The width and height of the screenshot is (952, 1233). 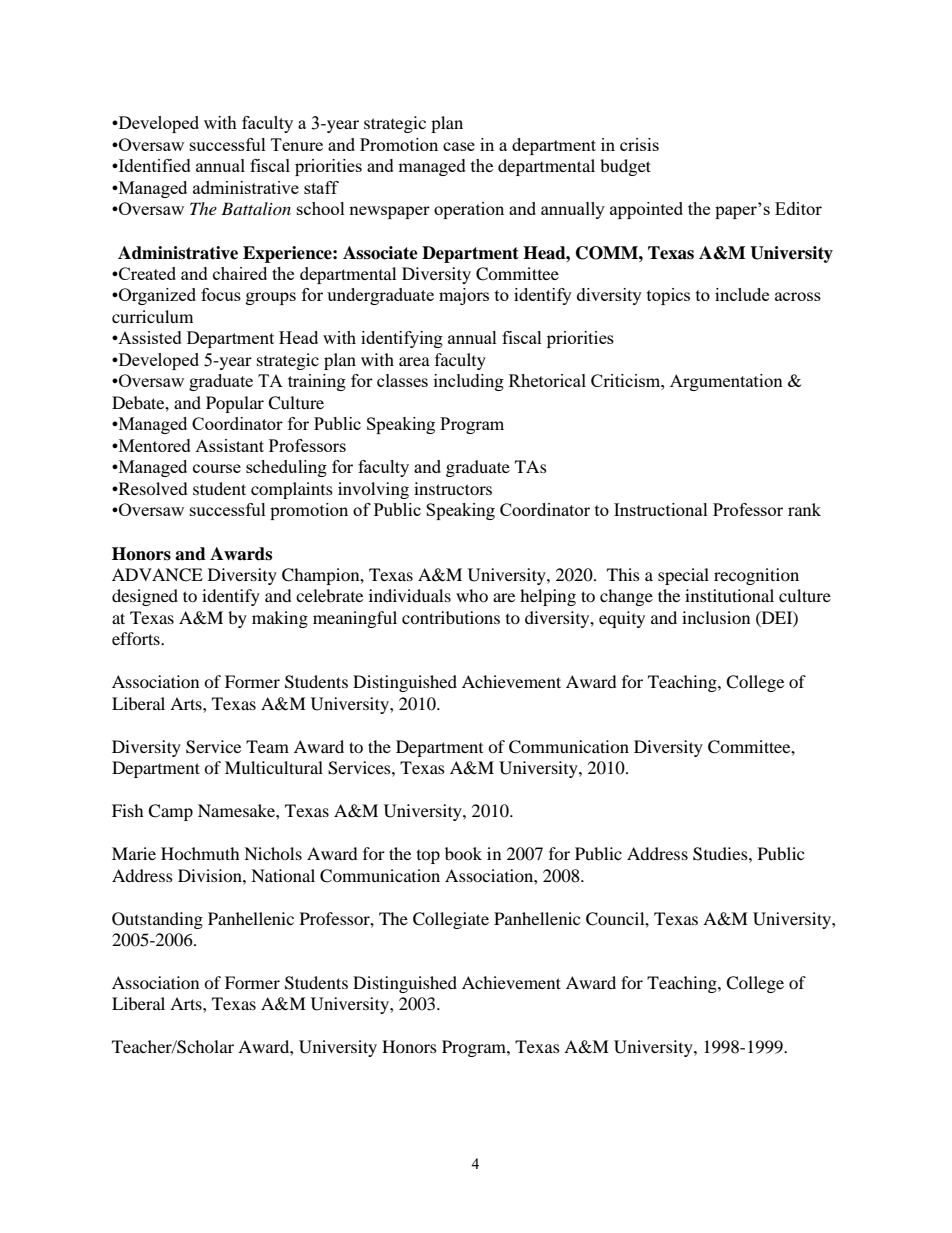 What do you see at coordinates (716, 617) in the screenshot?
I see `inclusion` at bounding box center [716, 617].
